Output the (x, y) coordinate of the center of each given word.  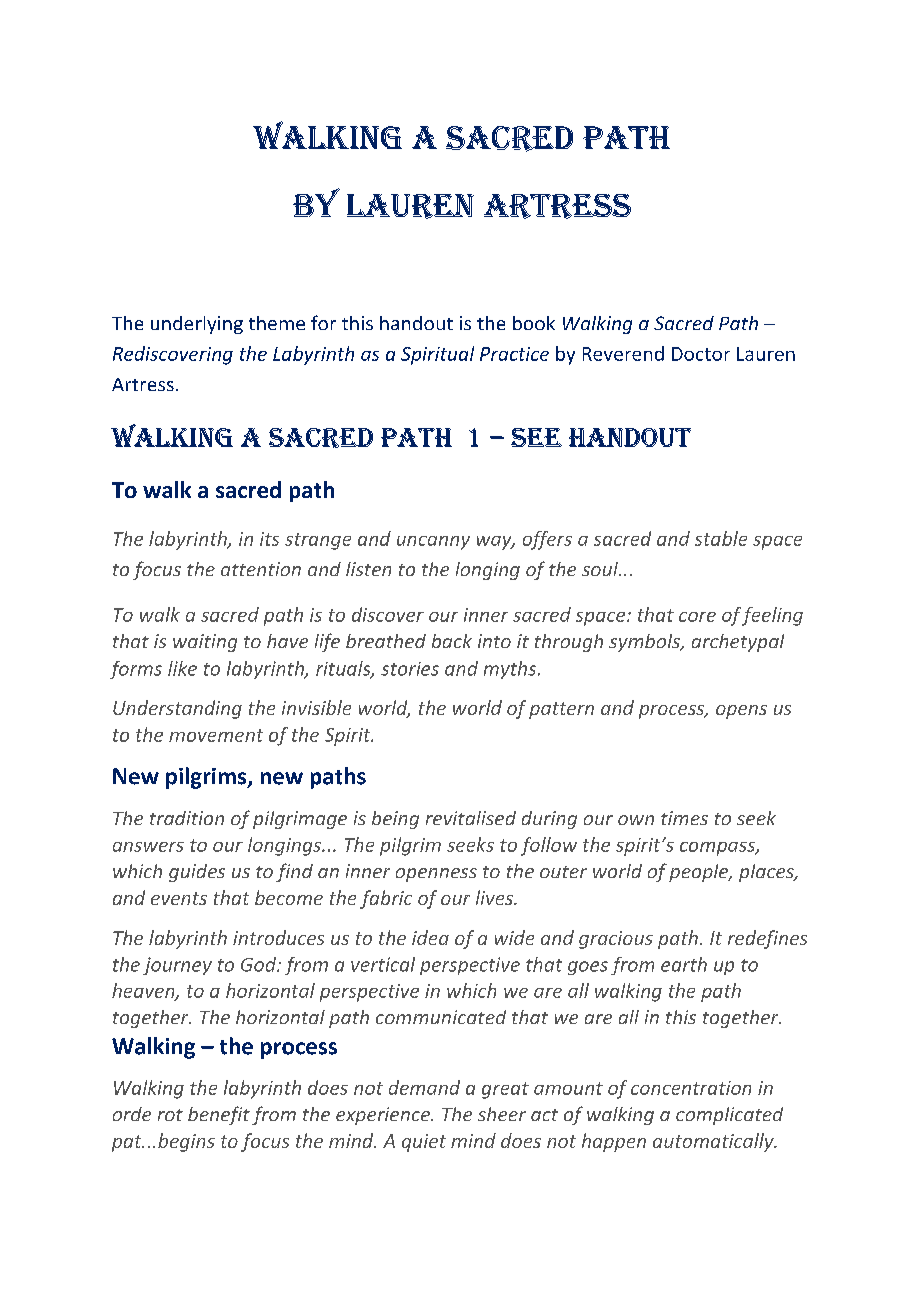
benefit (219, 1115)
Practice (514, 354)
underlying (197, 325)
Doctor (701, 354)
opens (741, 712)
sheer (502, 1114)
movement (216, 735)
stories (410, 669)
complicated (729, 1116)
